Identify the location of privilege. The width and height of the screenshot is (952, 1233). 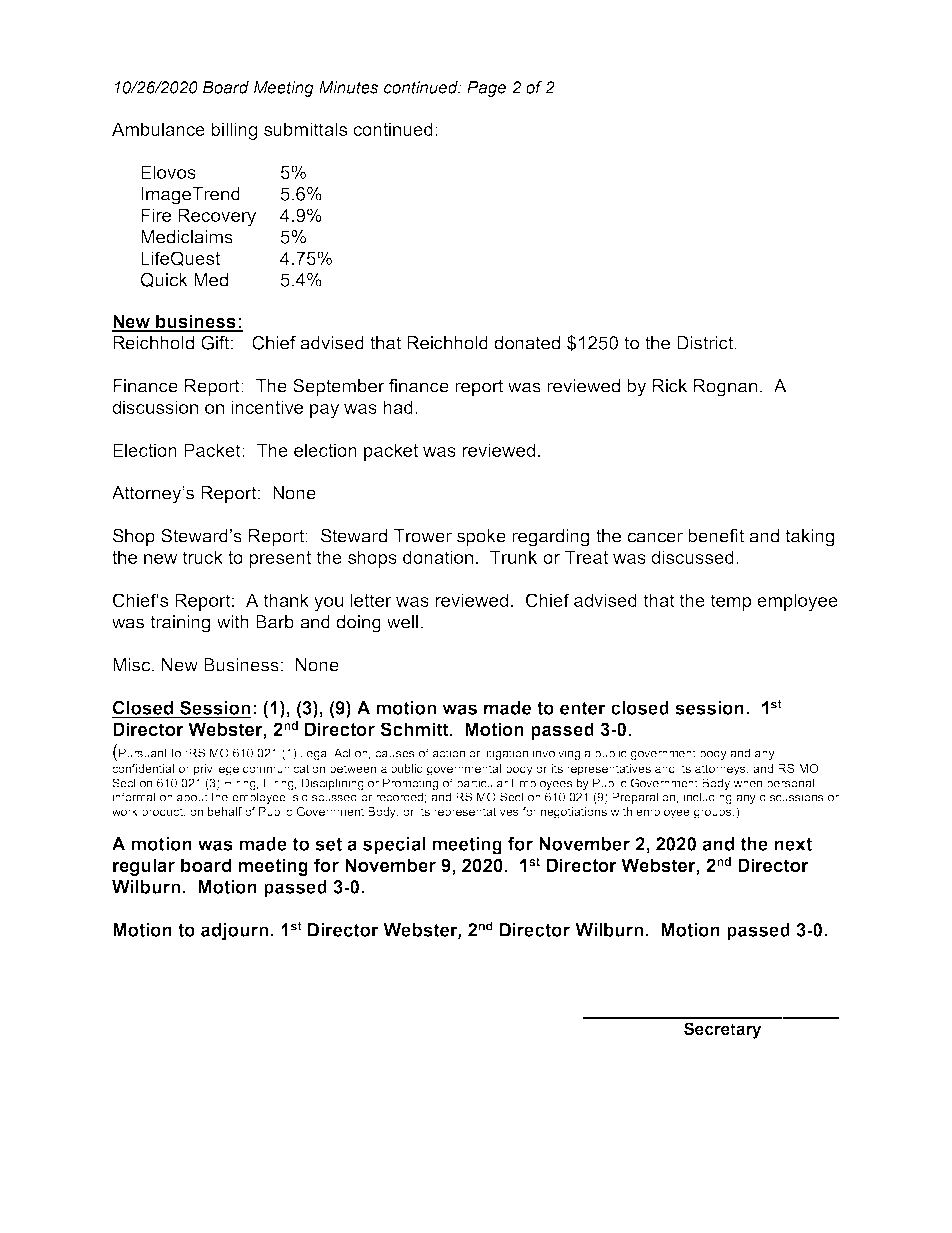
(216, 770).
